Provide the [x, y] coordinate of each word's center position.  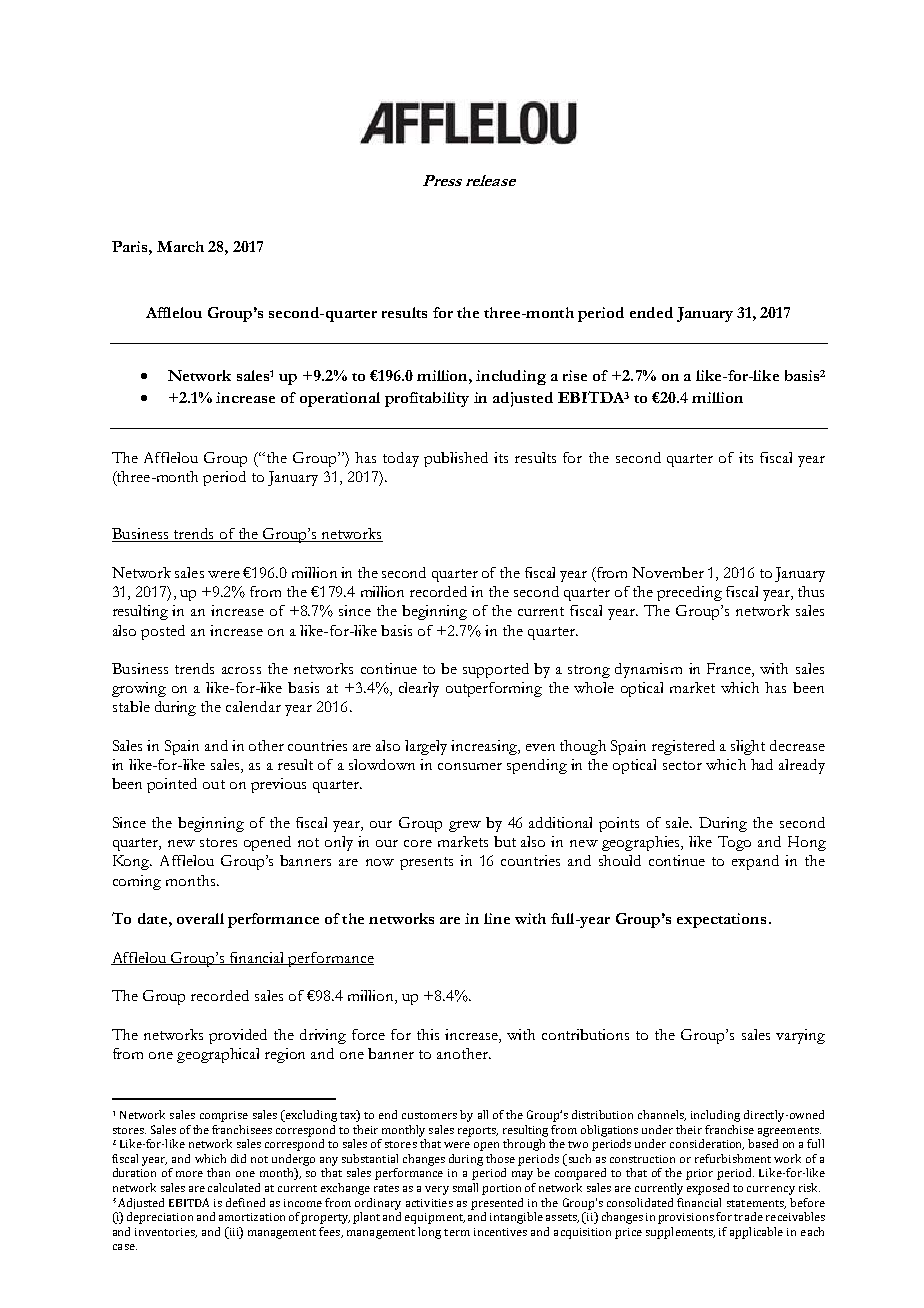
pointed [172, 785]
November [668, 572]
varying [800, 1036]
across [241, 670]
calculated [234, 1187]
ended [651, 312]
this [428, 1034]
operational [340, 399]
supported [496, 670]
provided [238, 1036]
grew [465, 826]
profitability [427, 399]
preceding [689, 593]
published [456, 459]
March [180, 246]
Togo [734, 843]
